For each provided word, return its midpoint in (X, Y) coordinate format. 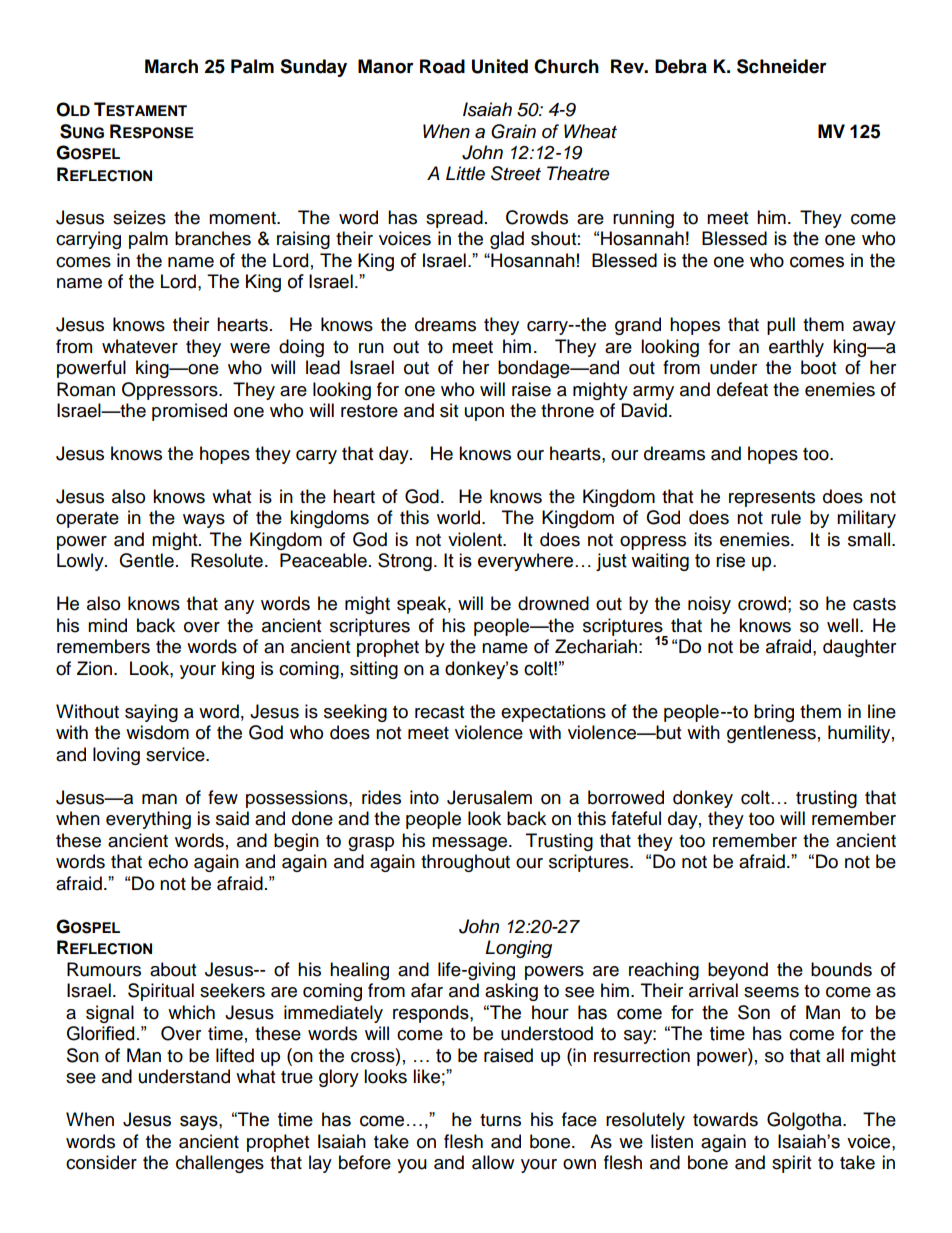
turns (500, 1120)
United (500, 66)
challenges (220, 1164)
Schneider (782, 66)
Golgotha (805, 1121)
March (171, 66)
